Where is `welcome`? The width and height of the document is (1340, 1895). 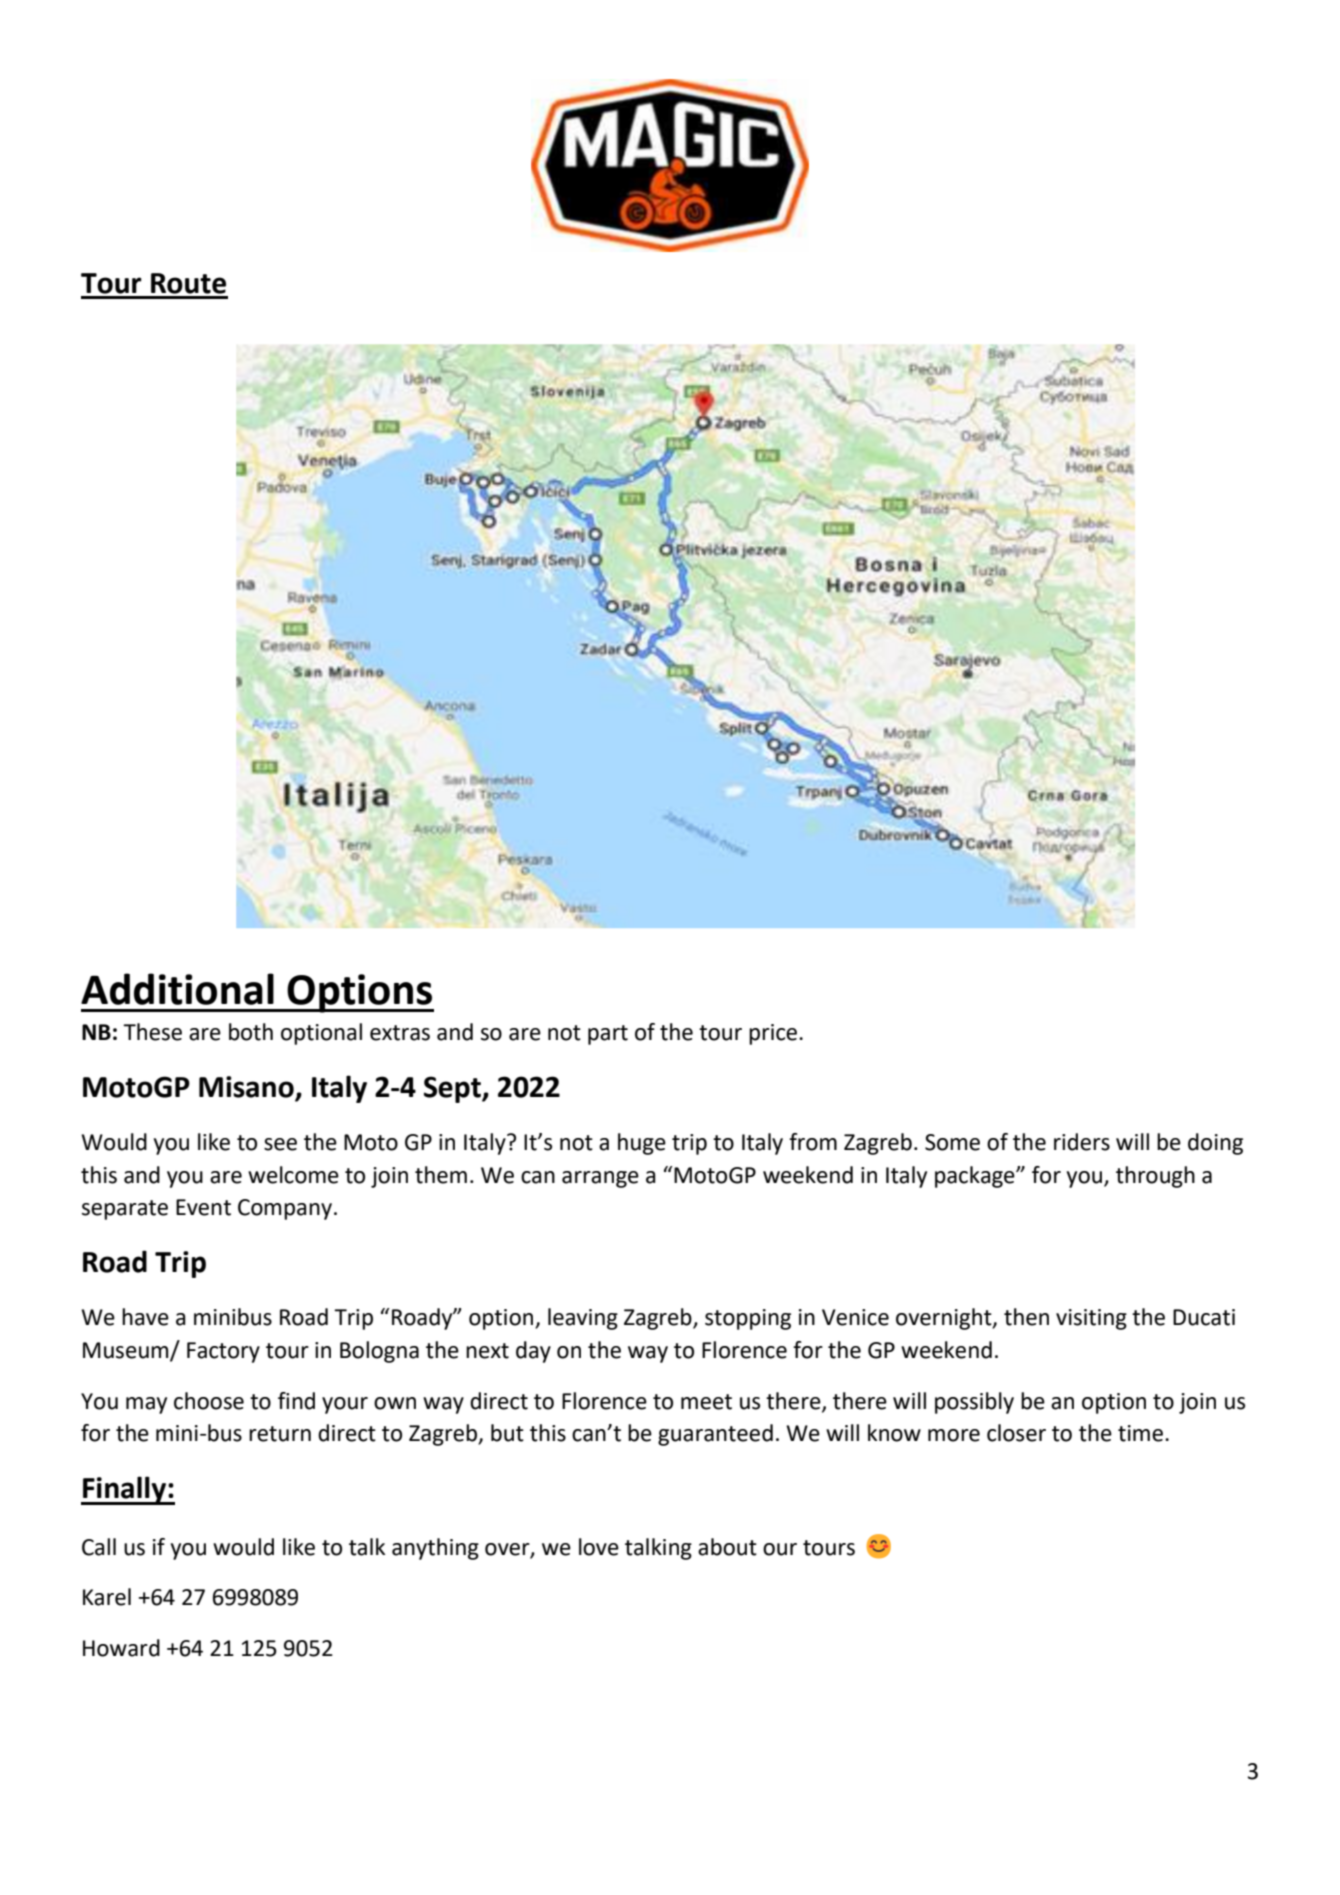 welcome is located at coordinates (293, 1175).
